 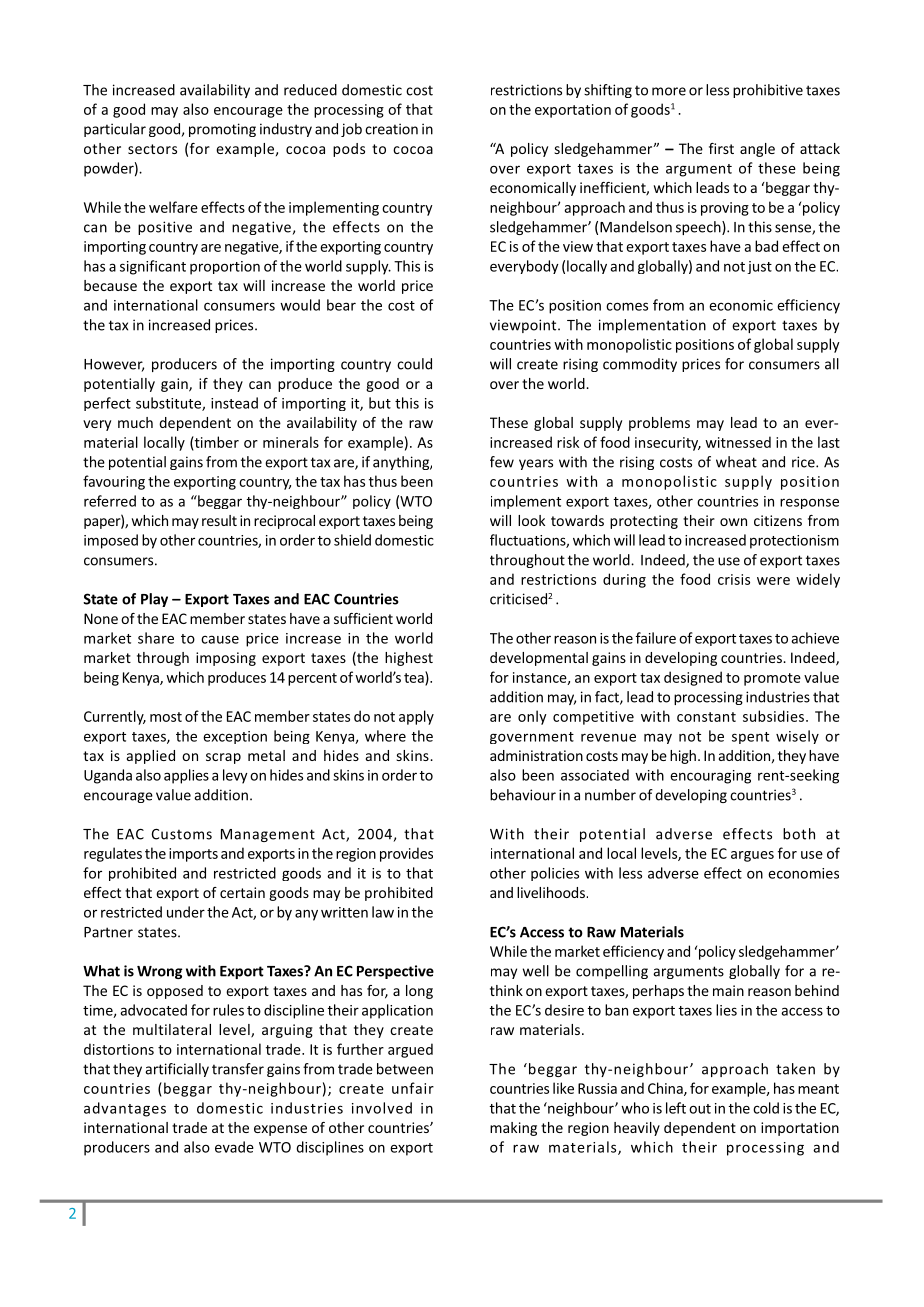 I want to click on first, so click(x=721, y=148).
